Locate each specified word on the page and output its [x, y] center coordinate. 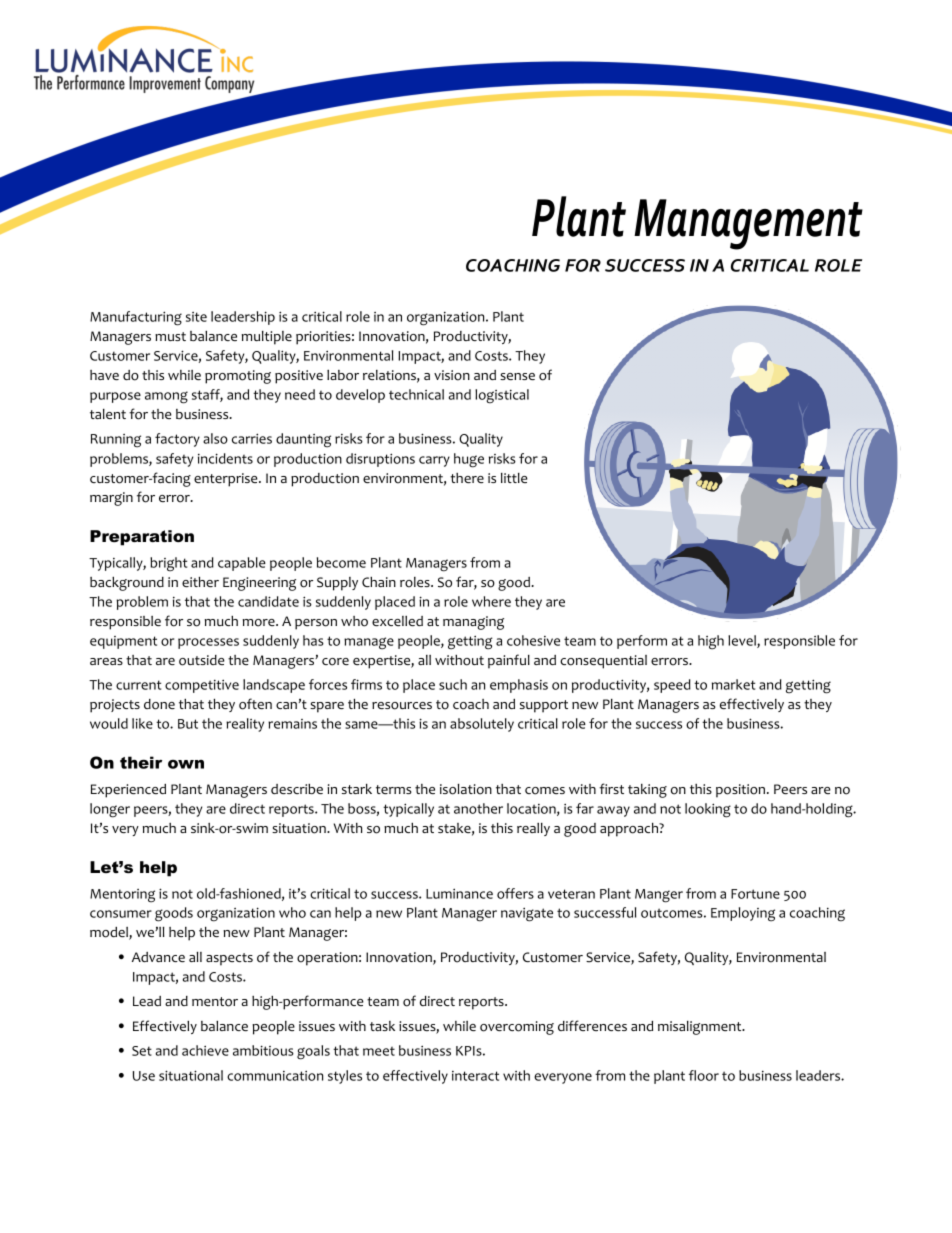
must [170, 336]
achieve [205, 1050]
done [159, 704]
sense [517, 376]
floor [704, 1075]
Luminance [459, 893]
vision [452, 375]
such [453, 684]
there [467, 478]
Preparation [142, 538]
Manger [659, 896]
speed [672, 686]
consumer [121, 914]
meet [379, 1051]
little [514, 478]
